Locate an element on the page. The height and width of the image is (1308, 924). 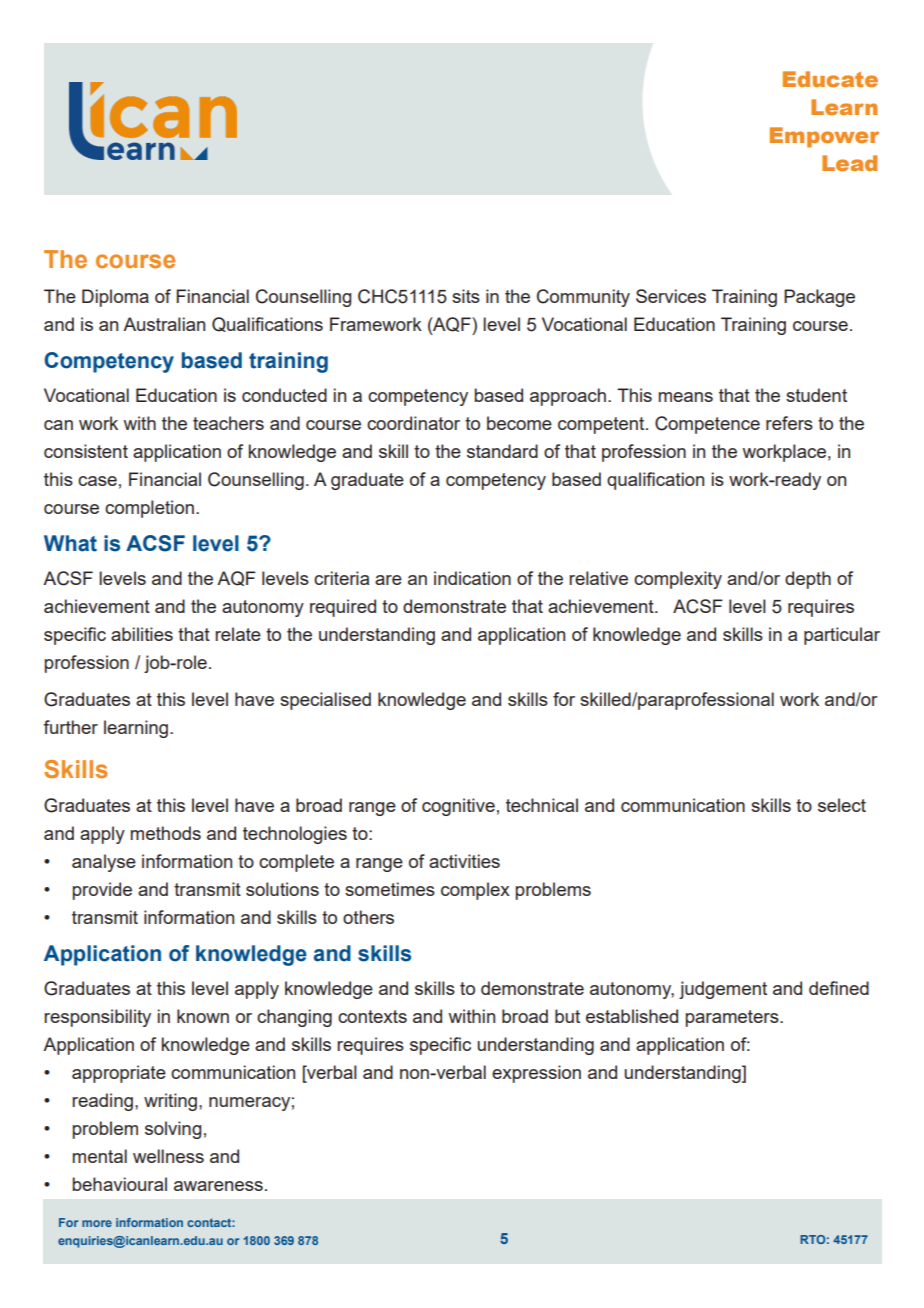
expression is located at coordinates (536, 1074).
